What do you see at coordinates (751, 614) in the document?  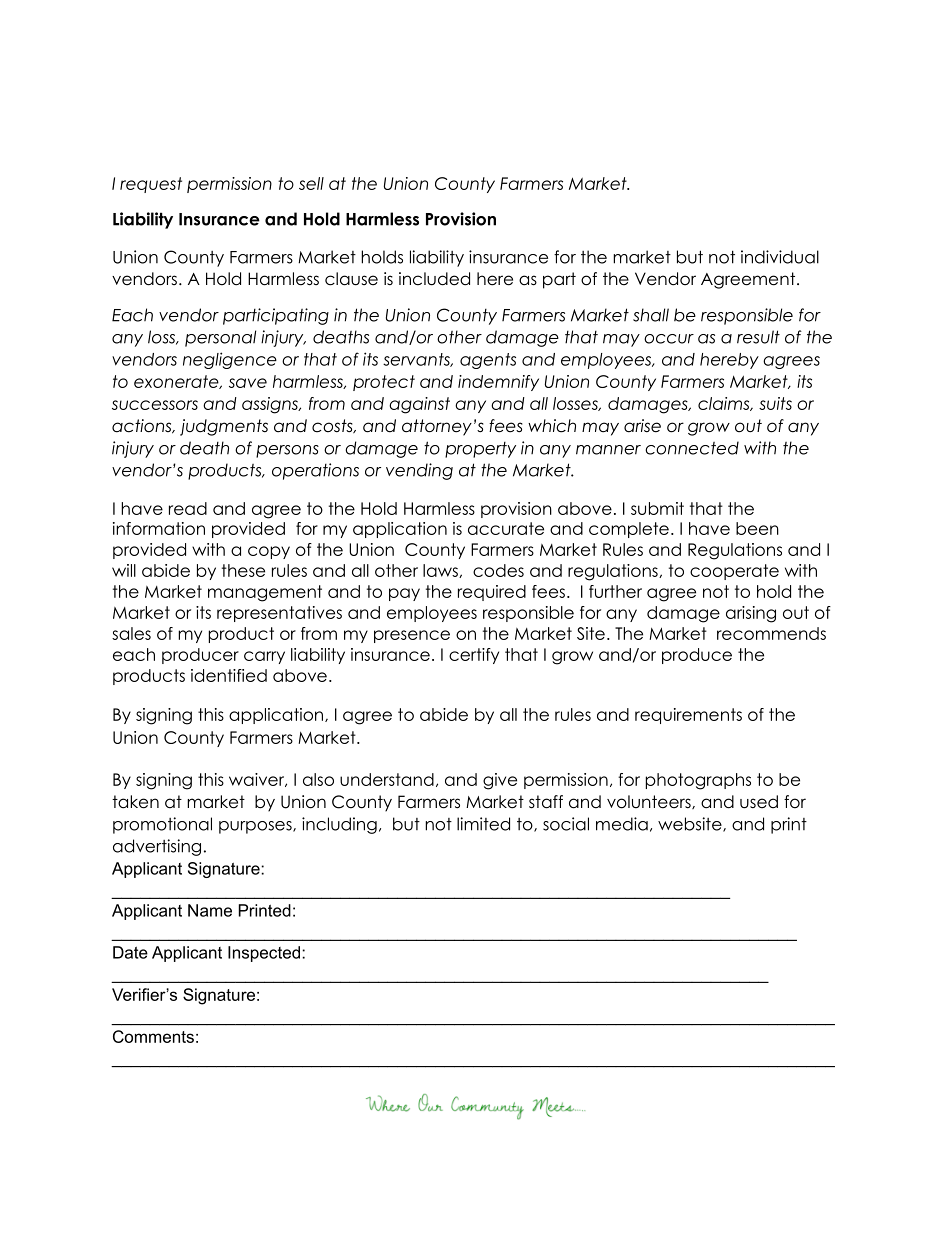 I see `arising` at bounding box center [751, 614].
